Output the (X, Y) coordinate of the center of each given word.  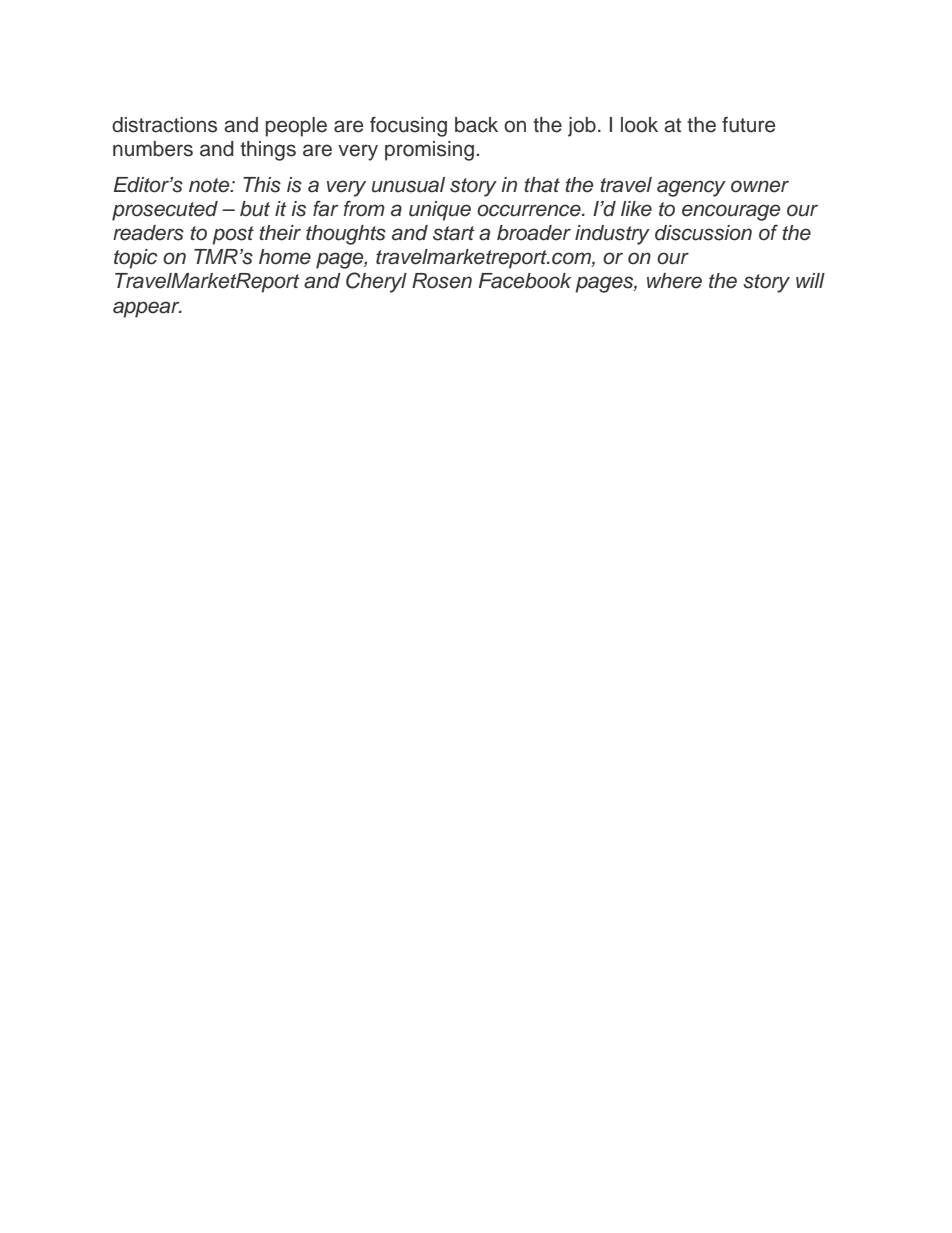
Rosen (442, 281)
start (454, 233)
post (233, 235)
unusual (408, 185)
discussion (703, 233)
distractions (164, 125)
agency (691, 188)
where (674, 281)
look (639, 125)
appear (147, 309)
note (210, 185)
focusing (408, 126)
